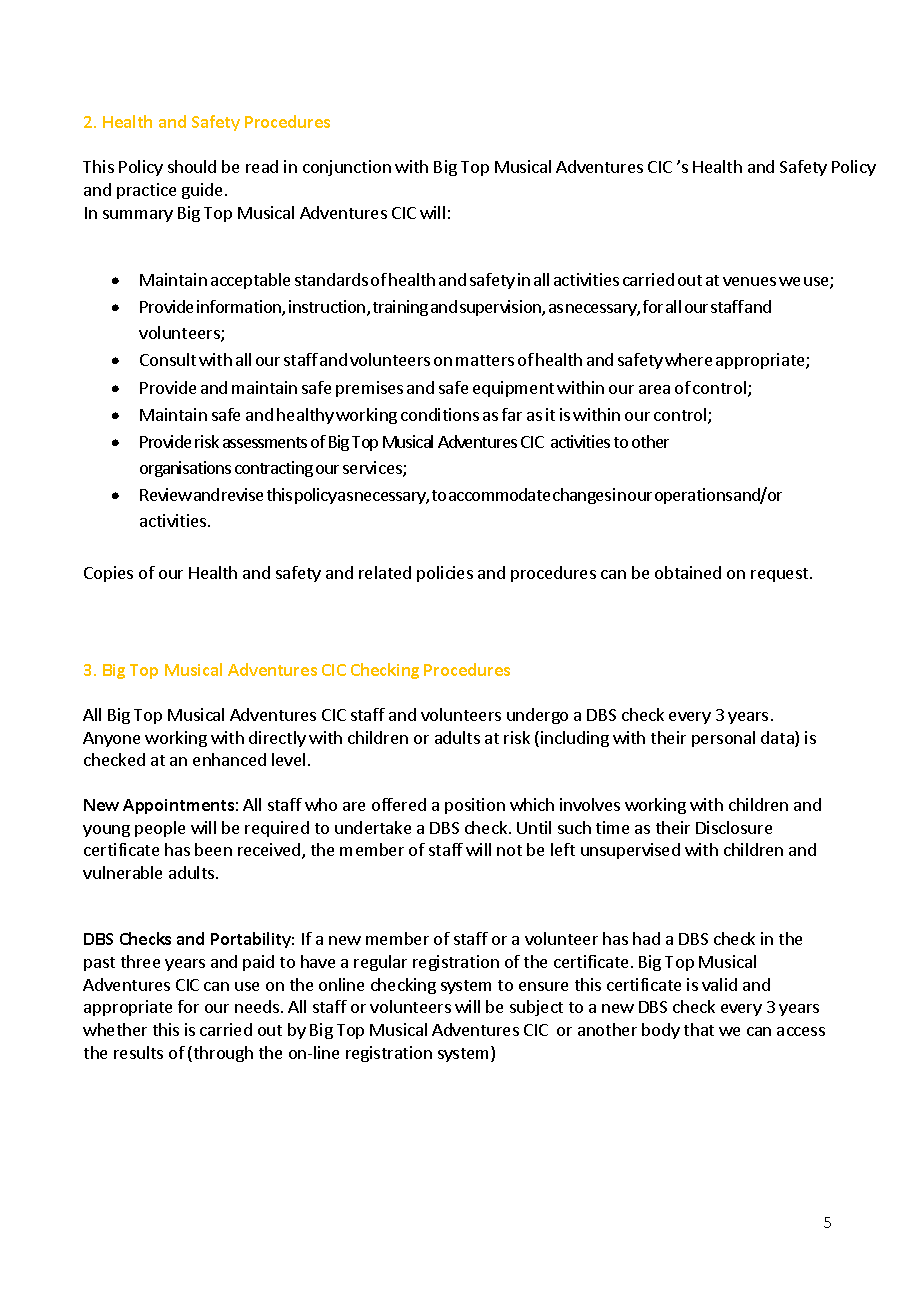 This page has width=924, height=1308. What do you see at coordinates (723, 739) in the page?
I see `personal` at bounding box center [723, 739].
